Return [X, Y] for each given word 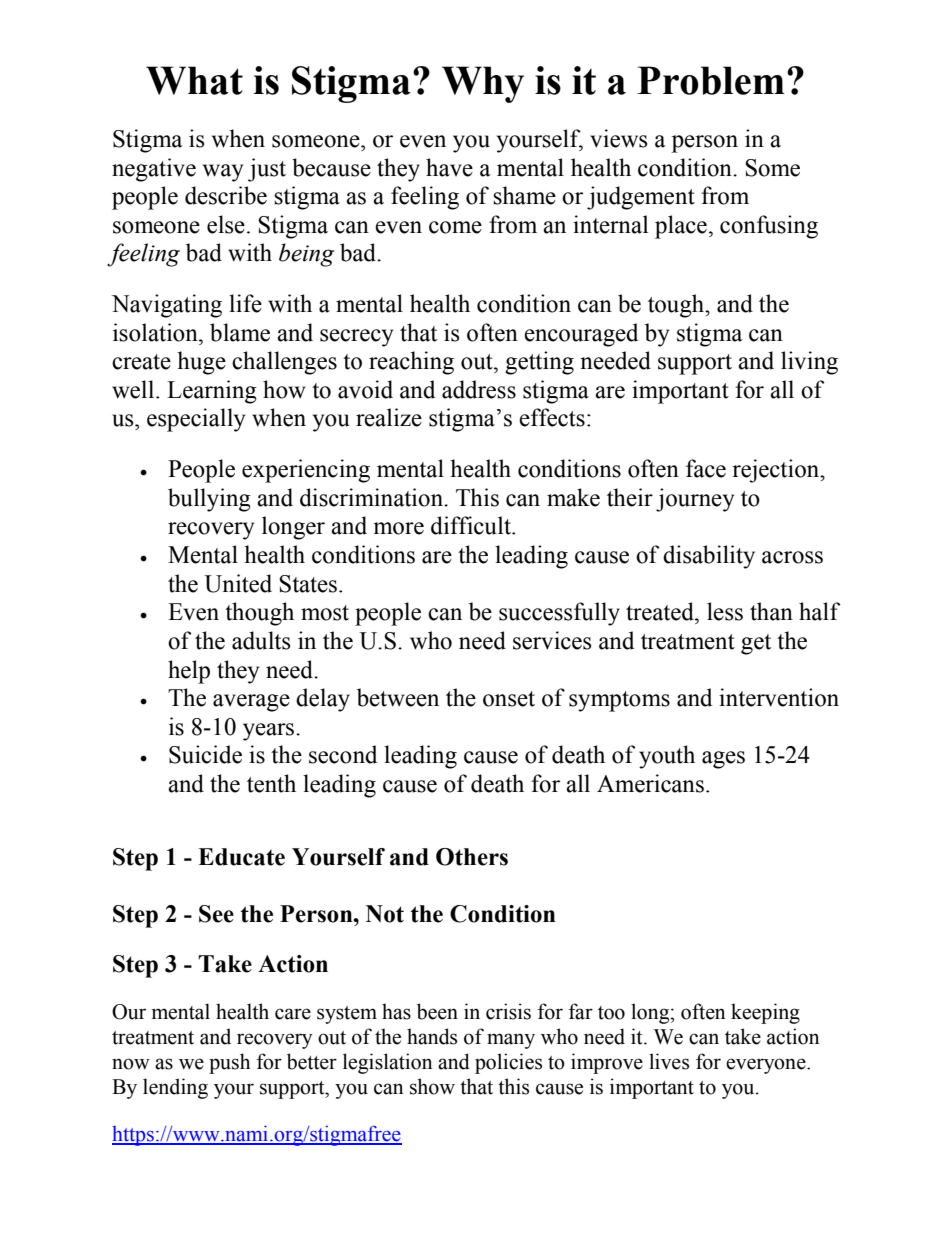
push [229, 1063]
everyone [767, 1066]
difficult [472, 525]
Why [483, 84]
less [725, 611]
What [194, 80]
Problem [711, 80]
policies [508, 1063]
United [238, 583]
